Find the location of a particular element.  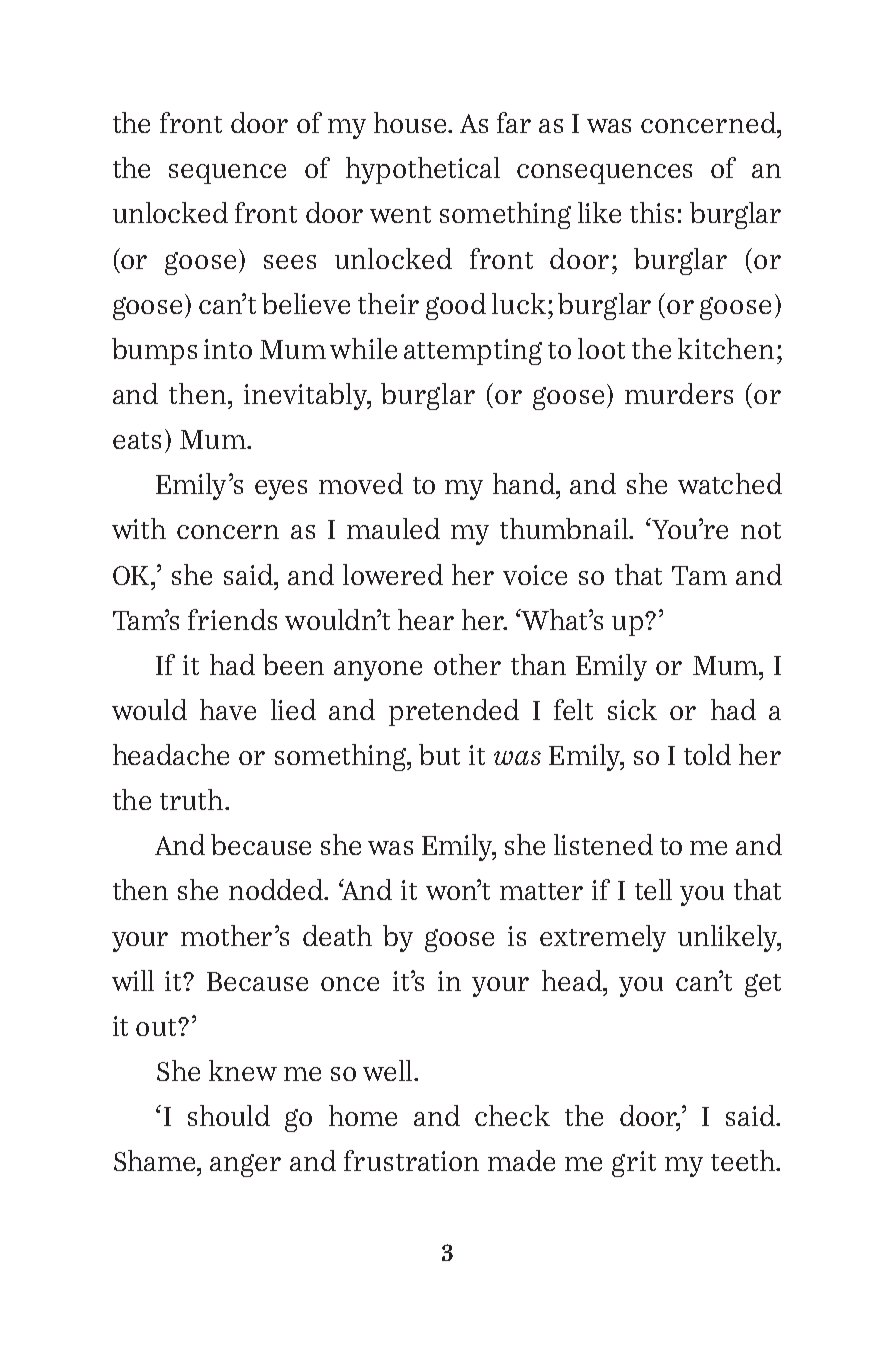

nodded is located at coordinates (277, 889).
